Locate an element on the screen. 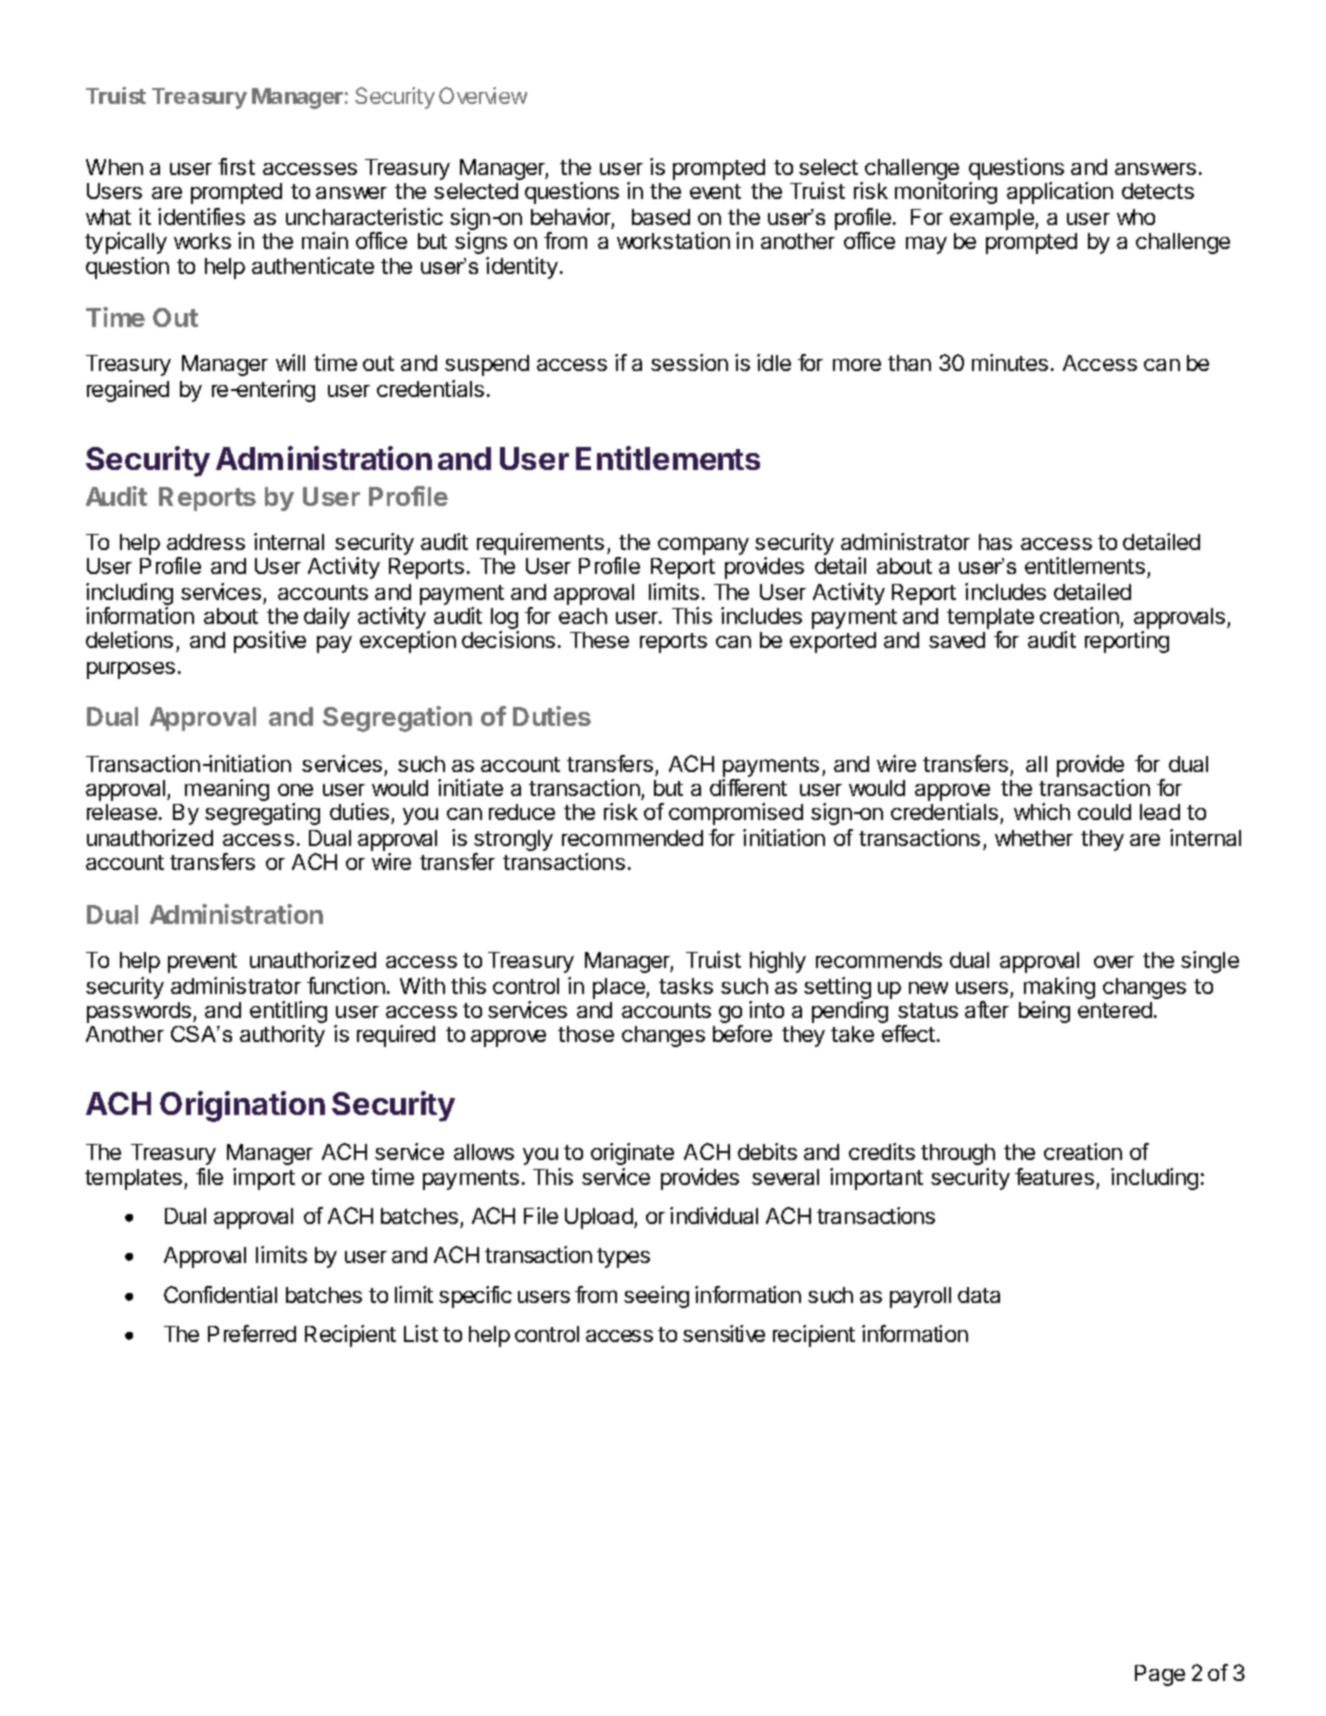 This screenshot has width=1326, height=1716. based is located at coordinates (661, 217).
